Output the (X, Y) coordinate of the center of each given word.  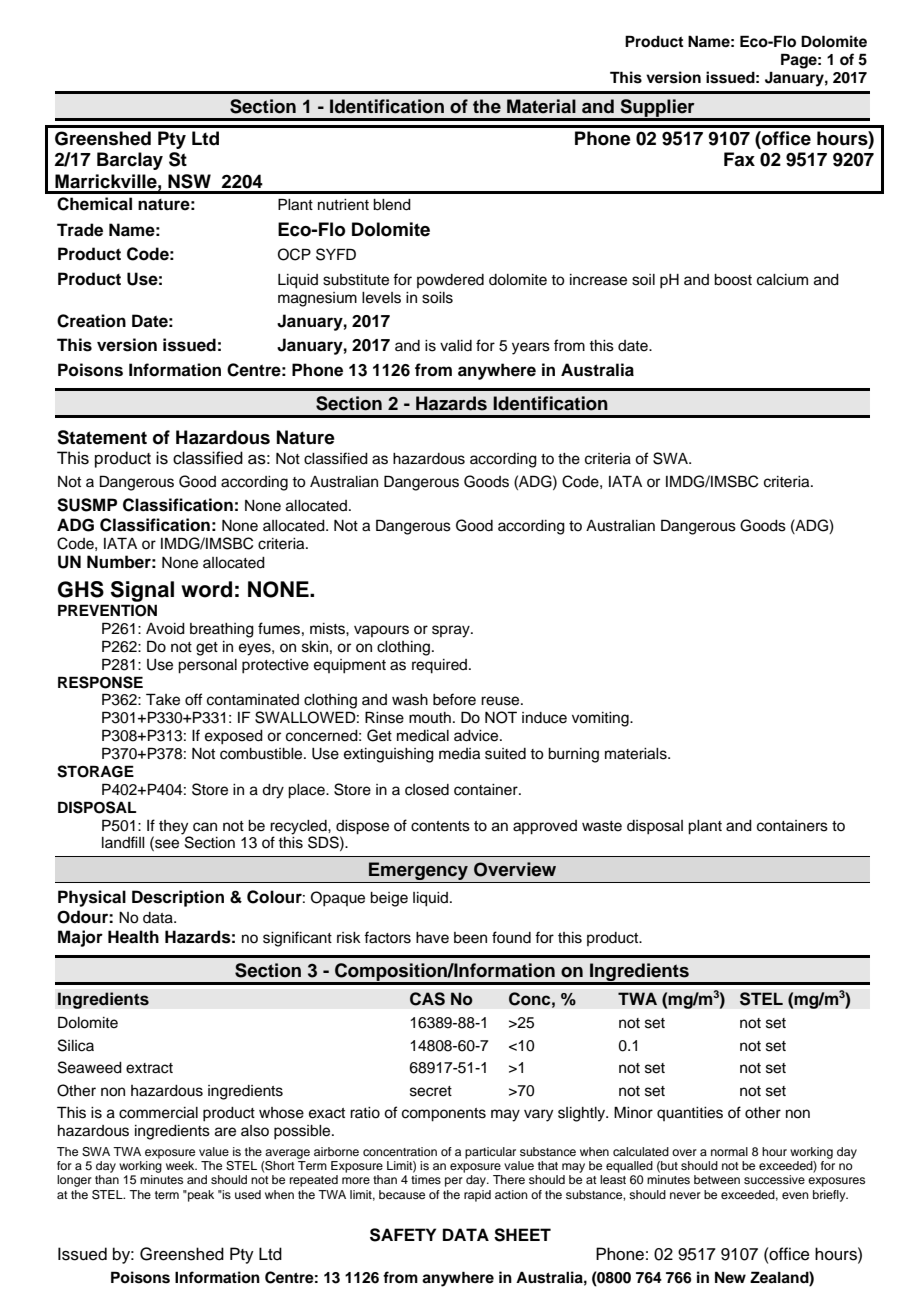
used (248, 1194)
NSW (189, 181)
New (730, 1277)
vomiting (601, 719)
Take (163, 699)
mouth (430, 718)
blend (392, 205)
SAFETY (403, 1235)
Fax (739, 159)
